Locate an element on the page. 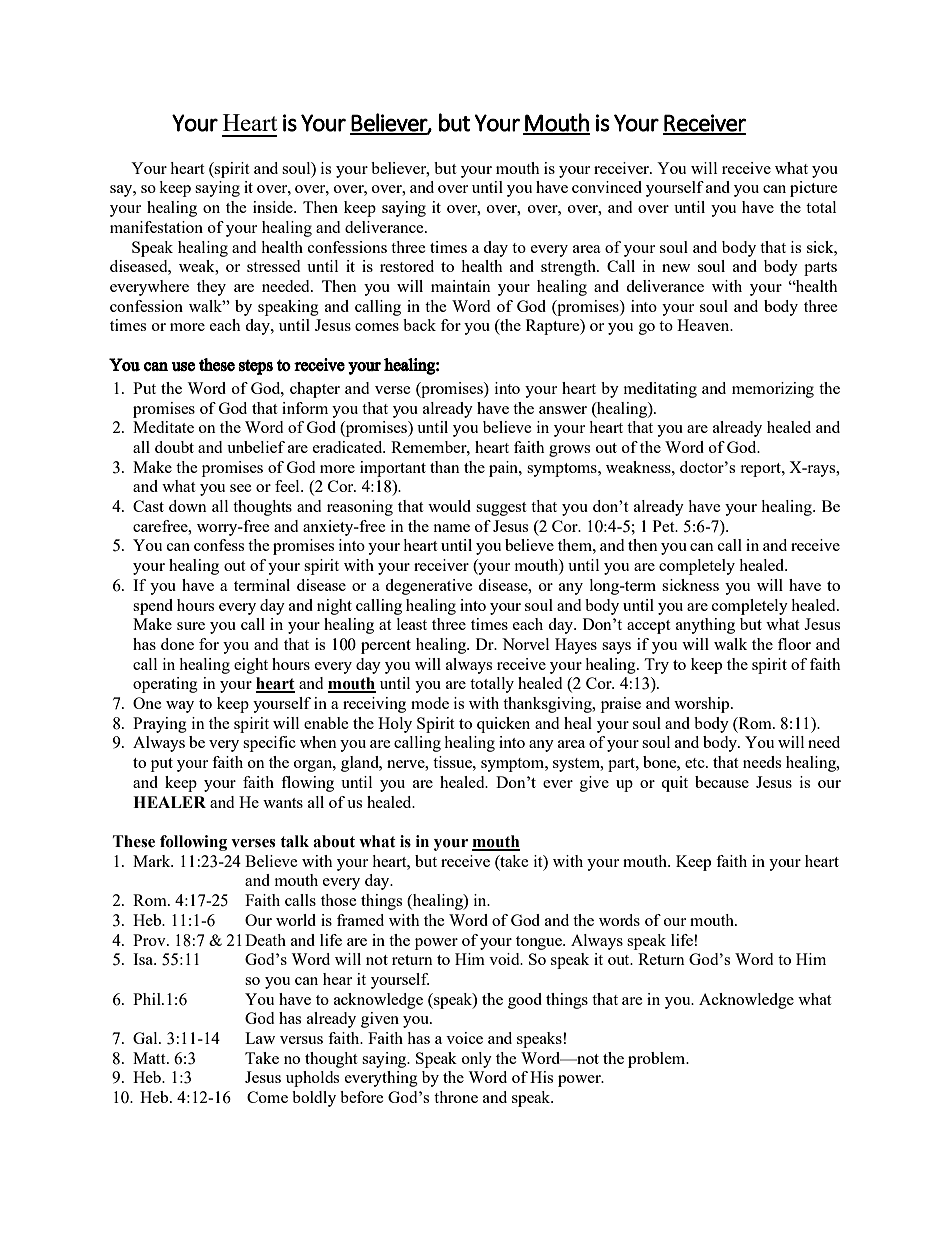 Image resolution: width=952 pixels, height=1233 pixels. inside is located at coordinates (274, 207).
